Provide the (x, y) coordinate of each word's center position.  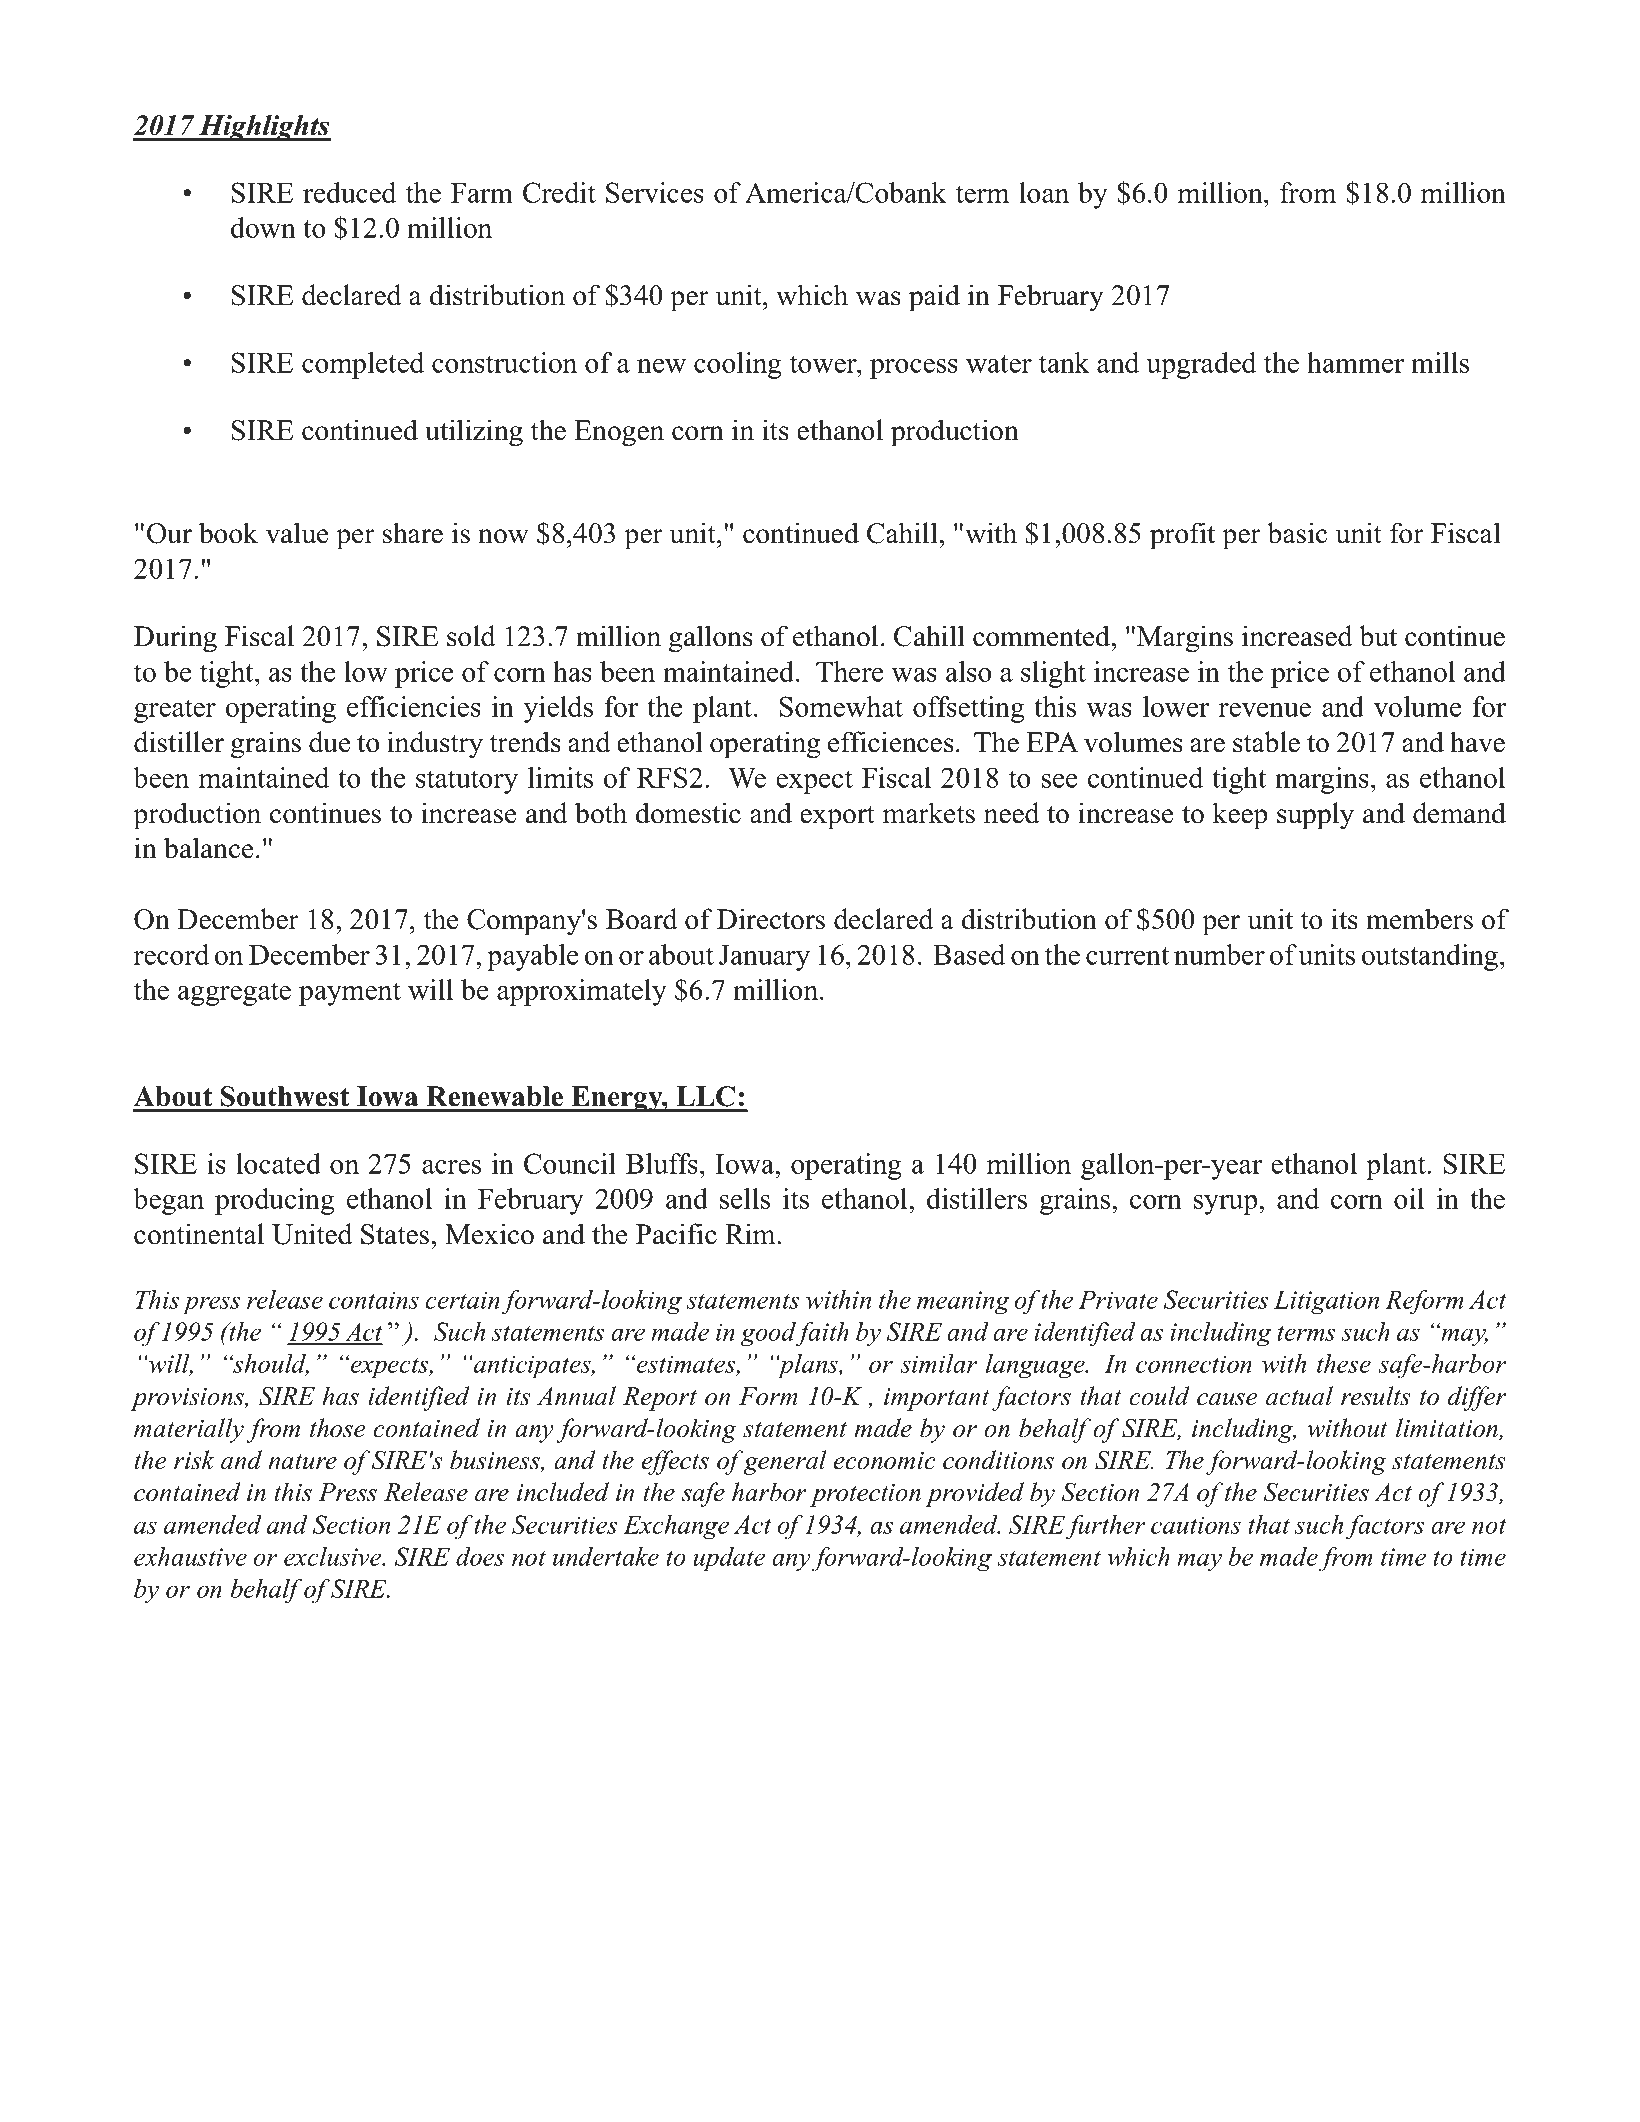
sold (471, 636)
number (1219, 954)
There (849, 671)
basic (1297, 533)
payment (350, 994)
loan (1044, 192)
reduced (349, 192)
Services (655, 192)
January (764, 958)
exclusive (334, 1556)
